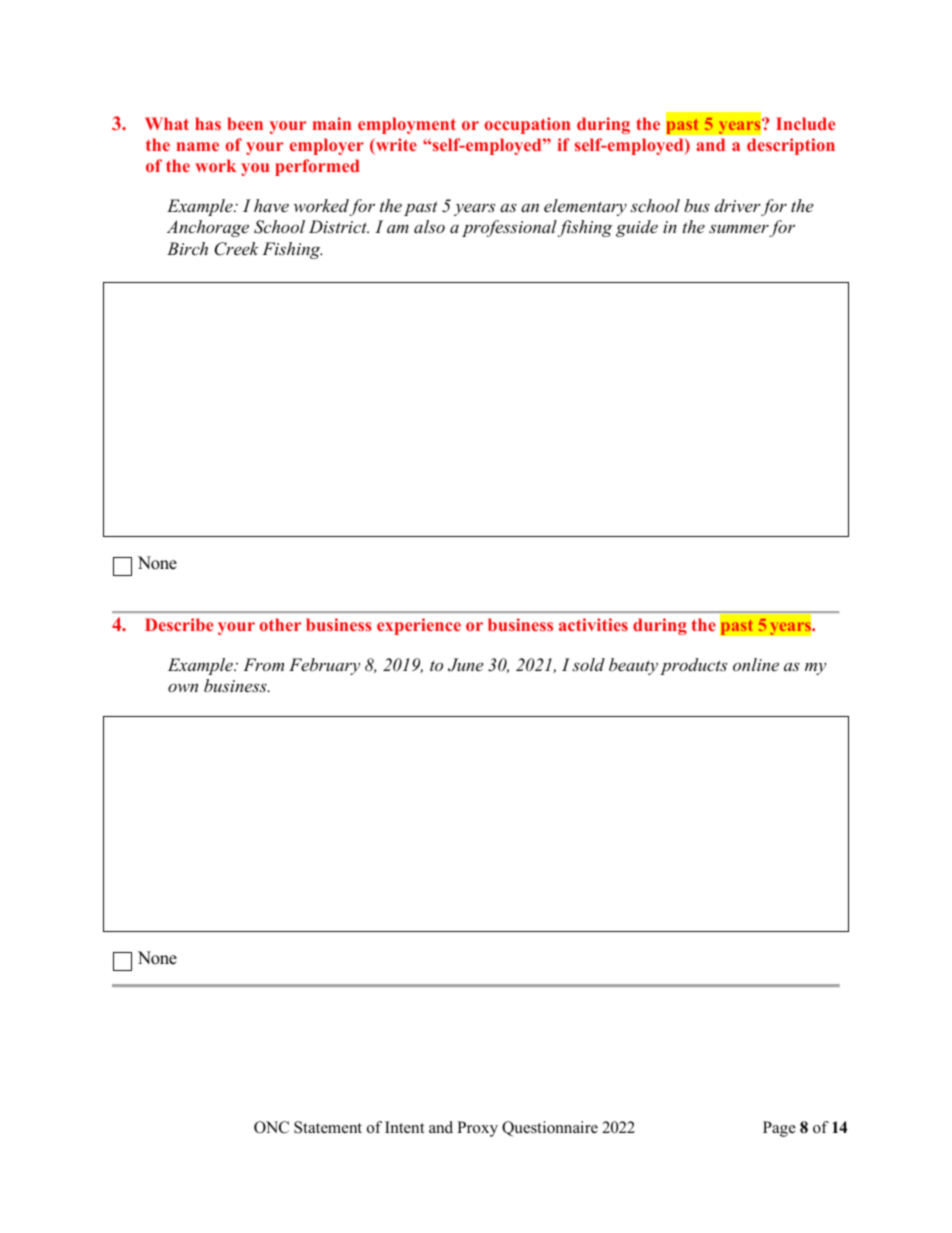 Image resolution: width=952 pixels, height=1233 pixels. Describe the element at coordinates (588, 664) in the document. I see `sold` at that location.
